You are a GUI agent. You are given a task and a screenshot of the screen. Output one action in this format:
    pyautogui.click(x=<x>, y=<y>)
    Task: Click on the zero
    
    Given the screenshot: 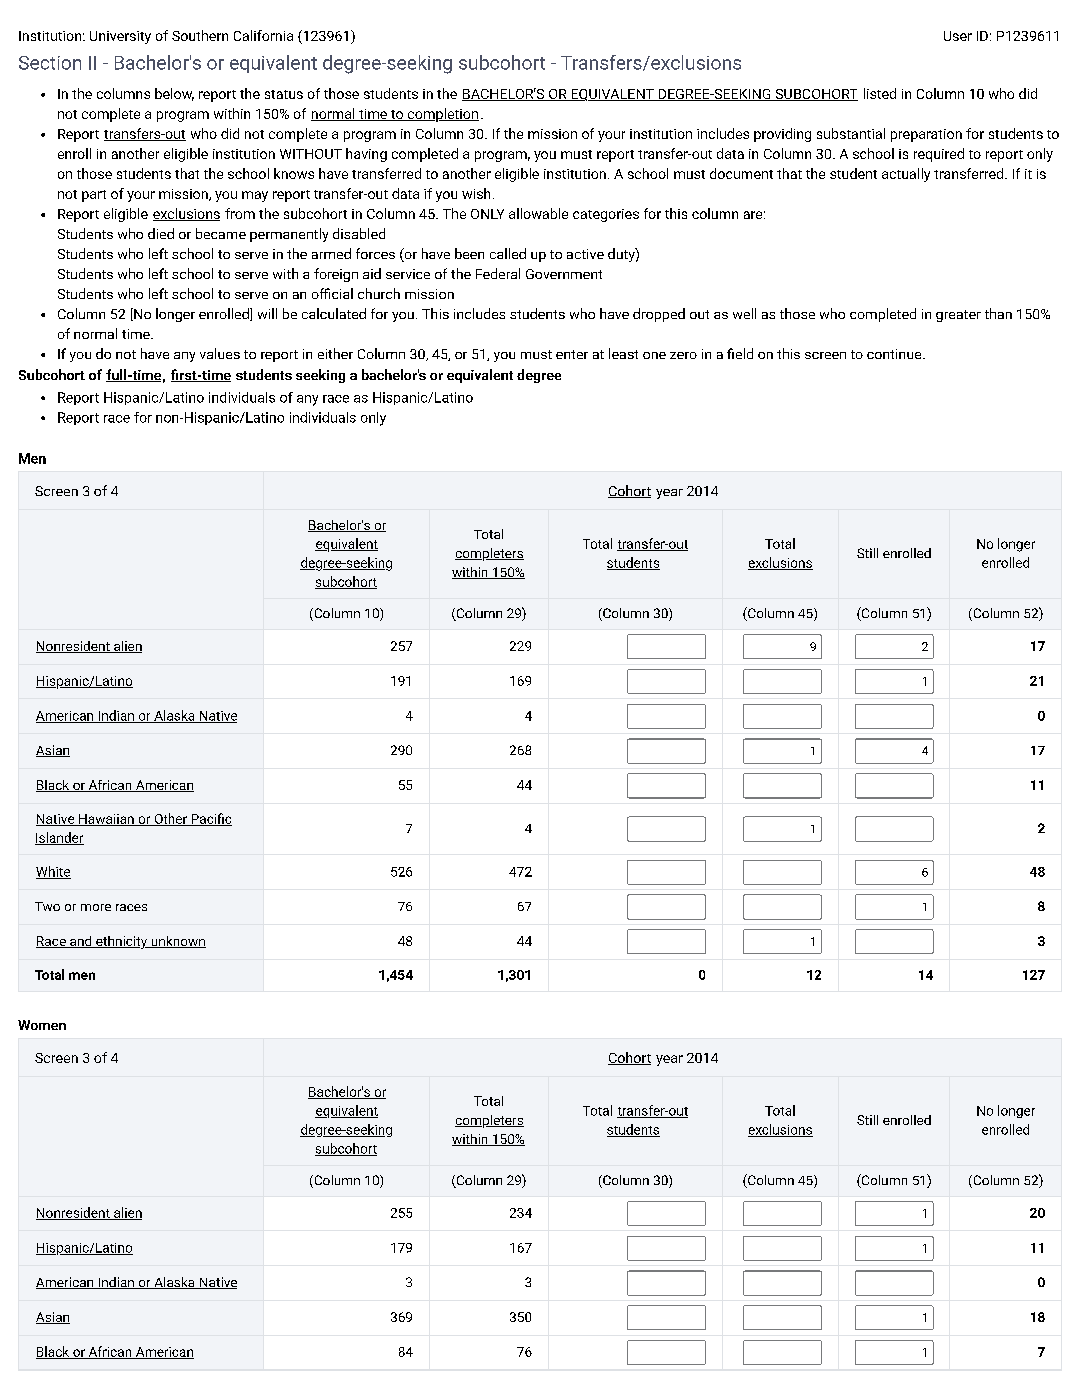 What is the action you would take?
    pyautogui.click(x=683, y=355)
